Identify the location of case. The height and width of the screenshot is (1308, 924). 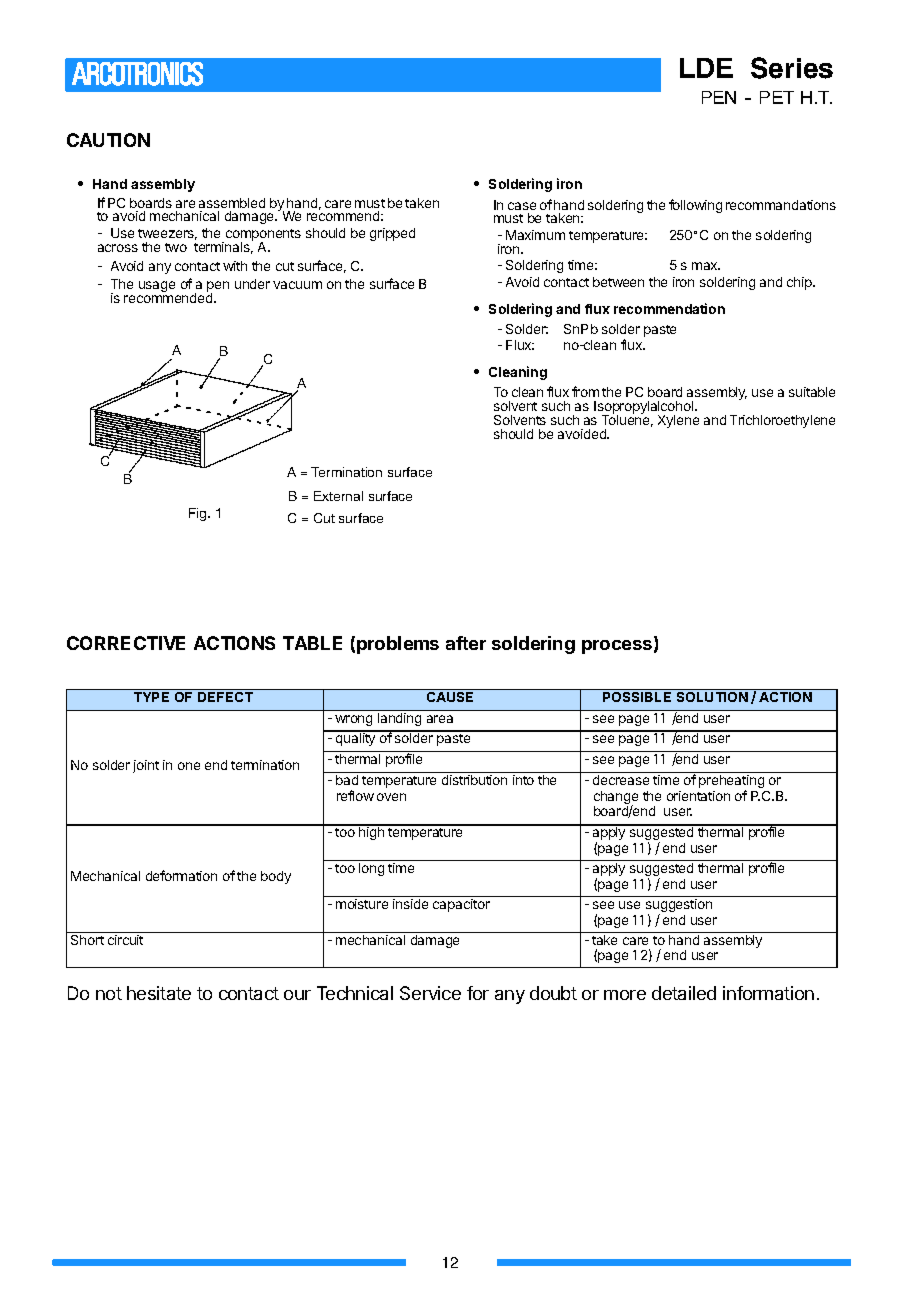
(522, 206).
